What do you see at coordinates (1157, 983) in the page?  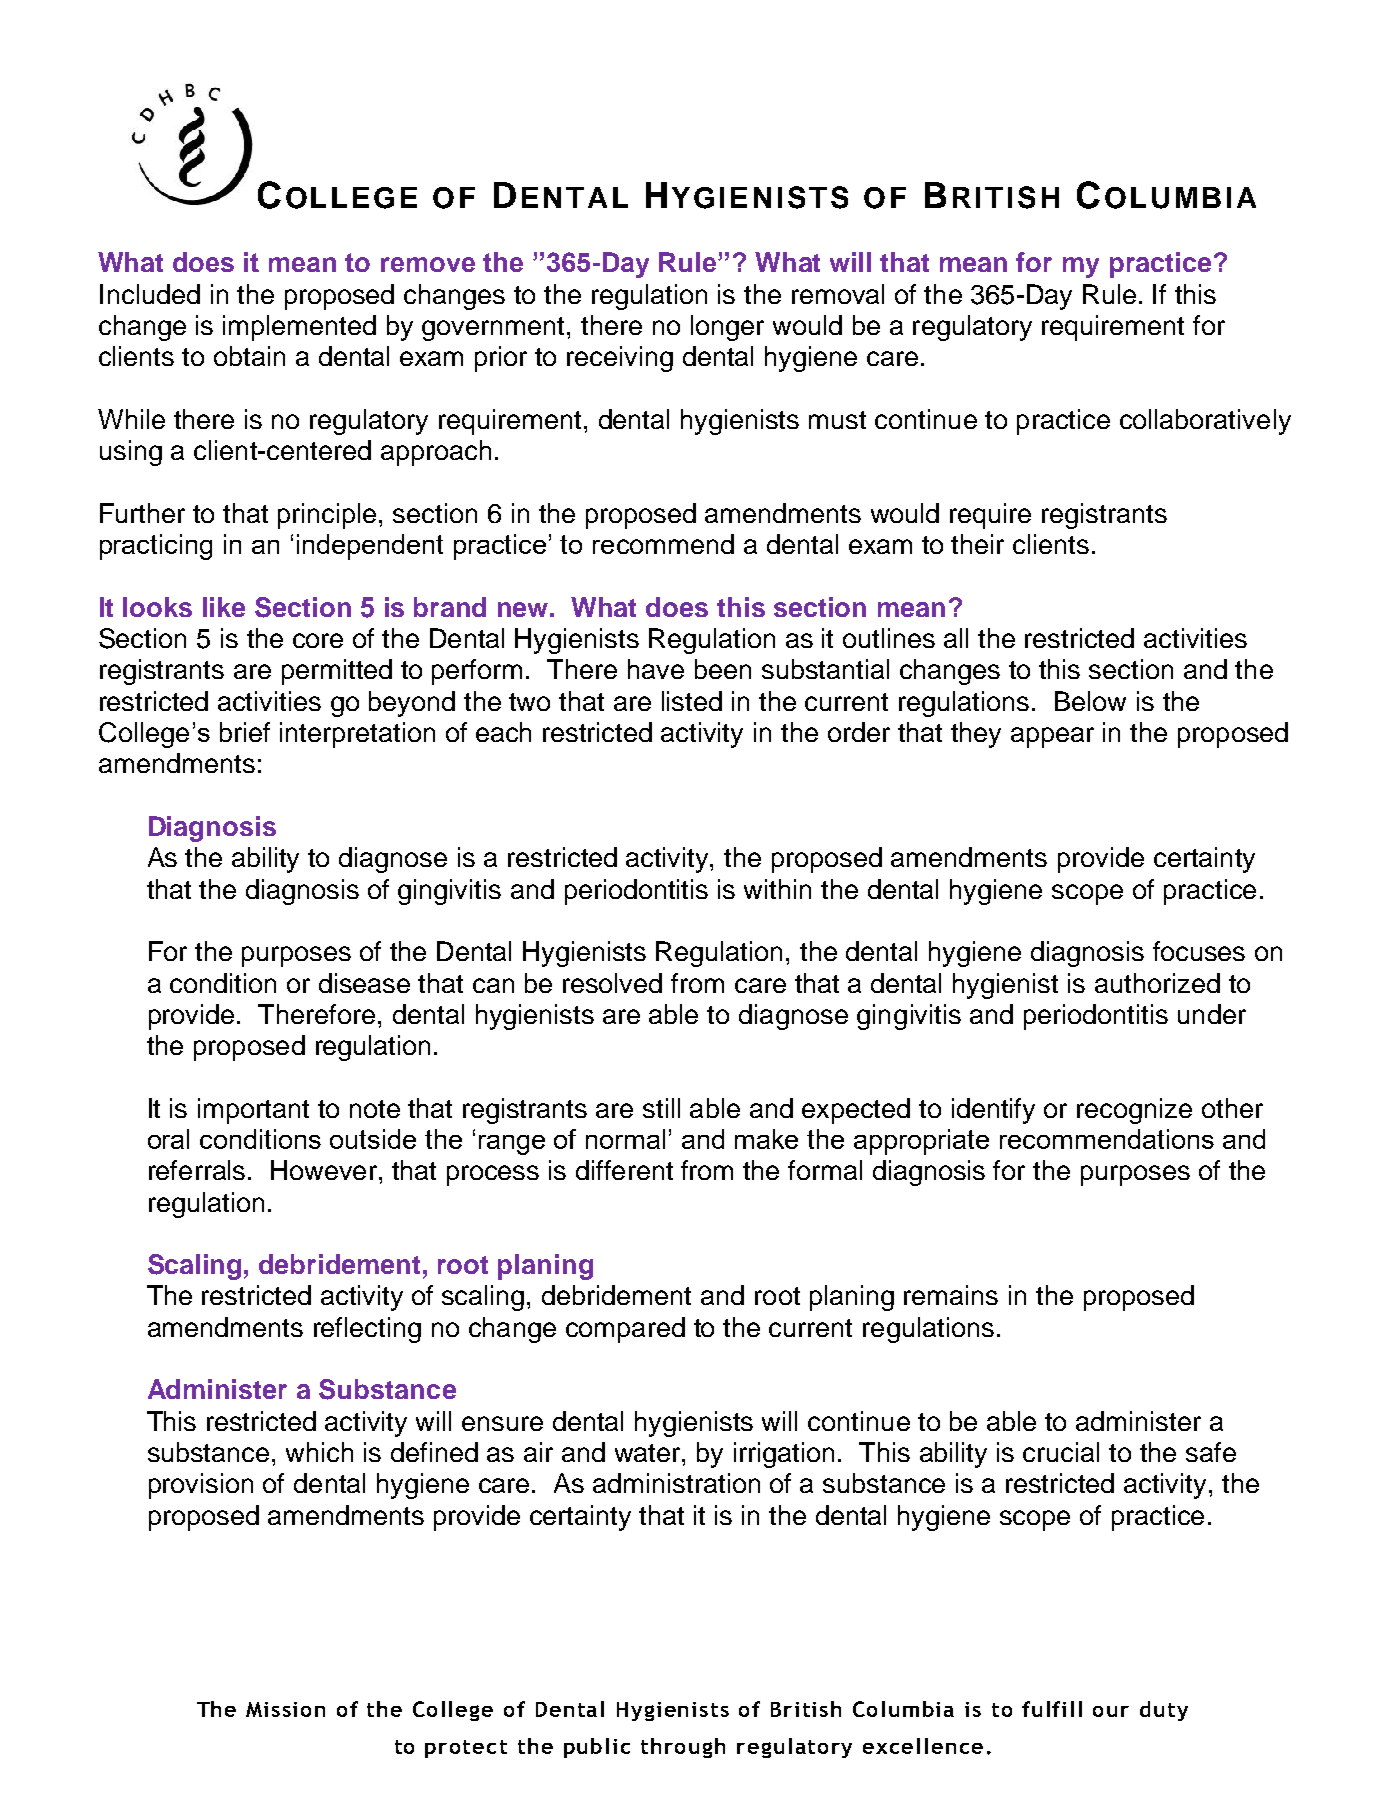 I see `authorized` at bounding box center [1157, 983].
